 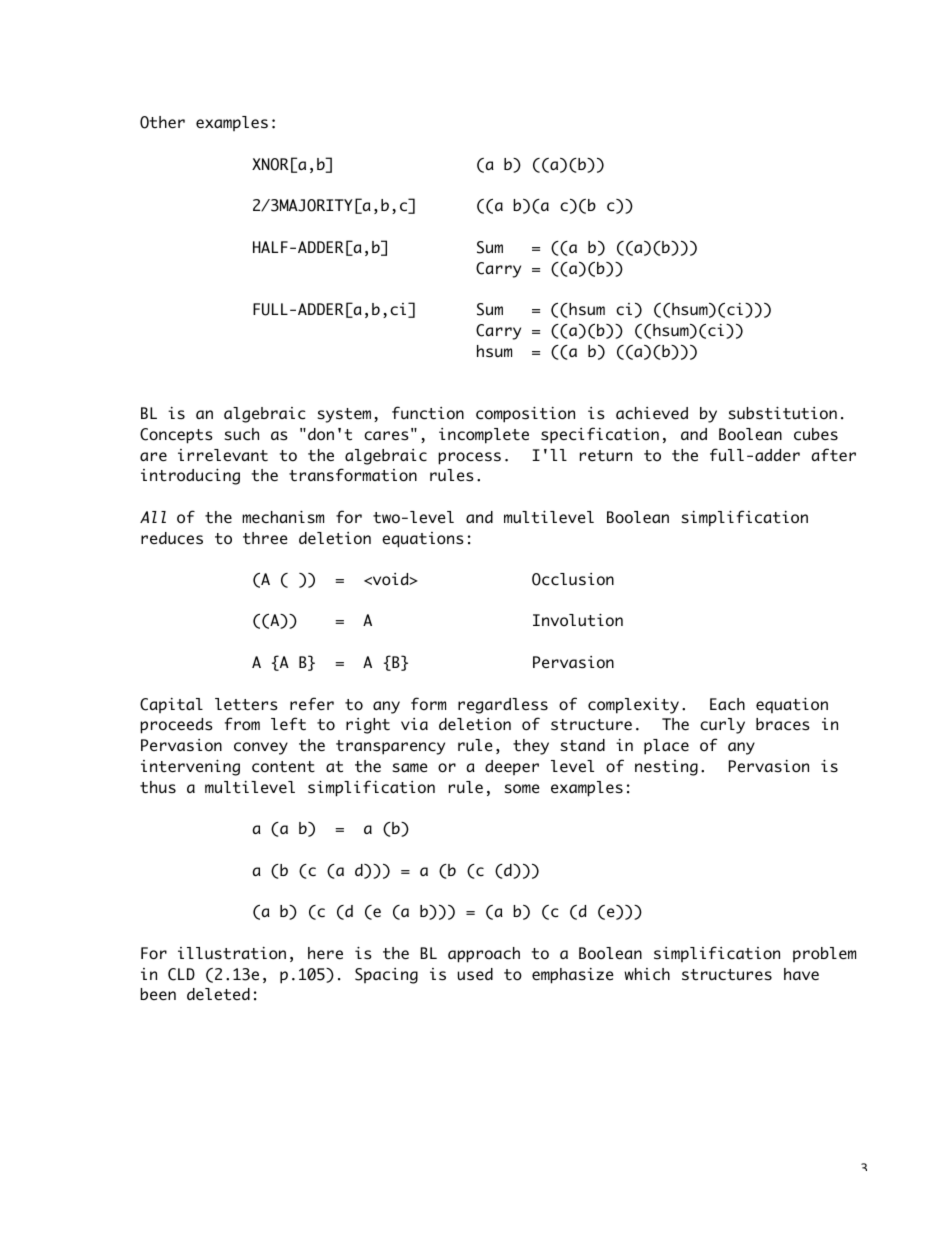 What do you see at coordinates (162, 122) in the page?
I see `Other` at bounding box center [162, 122].
